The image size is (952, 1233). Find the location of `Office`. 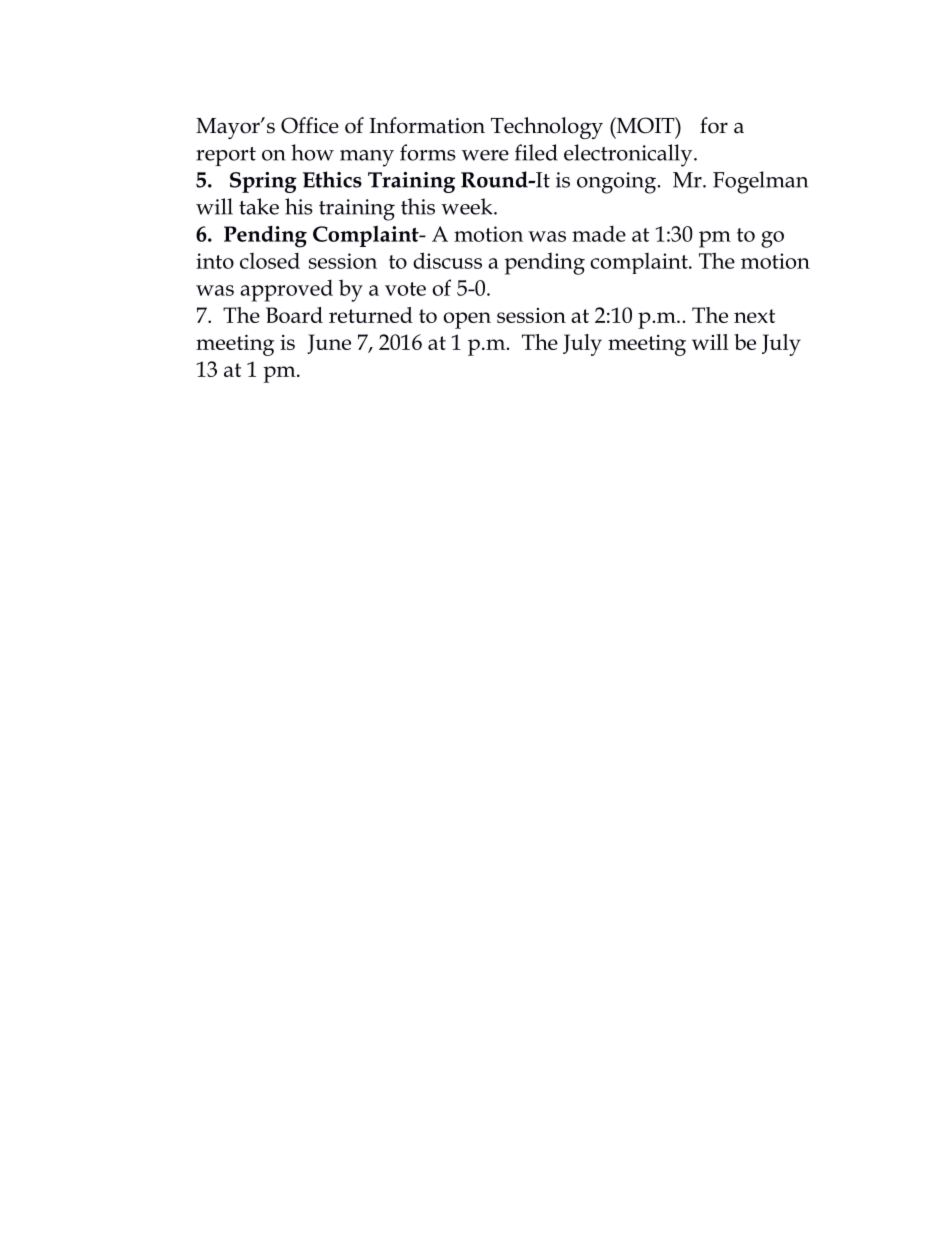

Office is located at coordinates (310, 125).
